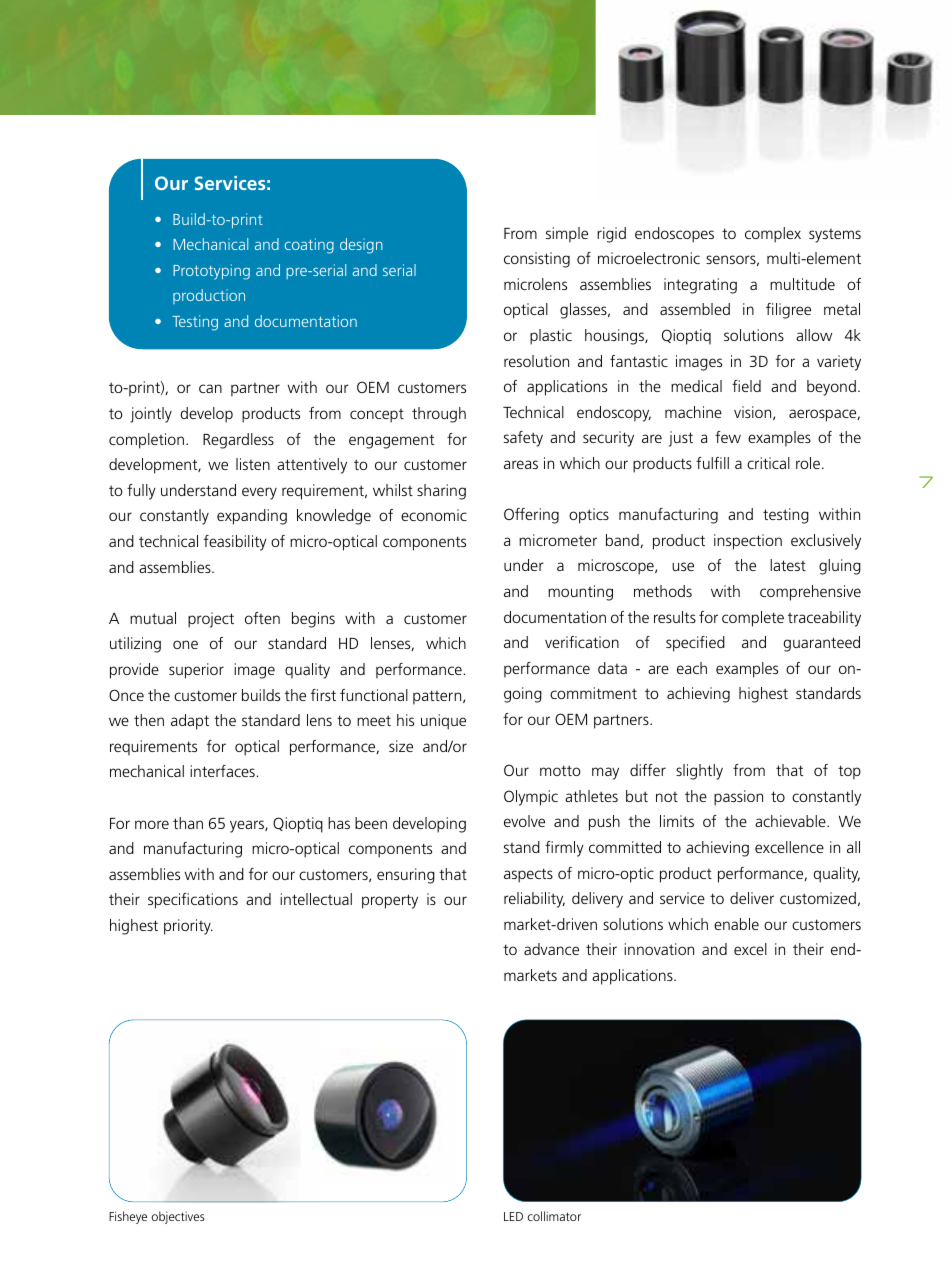 This screenshot has height=1270, width=952. Describe the element at coordinates (659, 949) in the screenshot. I see `innovation` at that location.
